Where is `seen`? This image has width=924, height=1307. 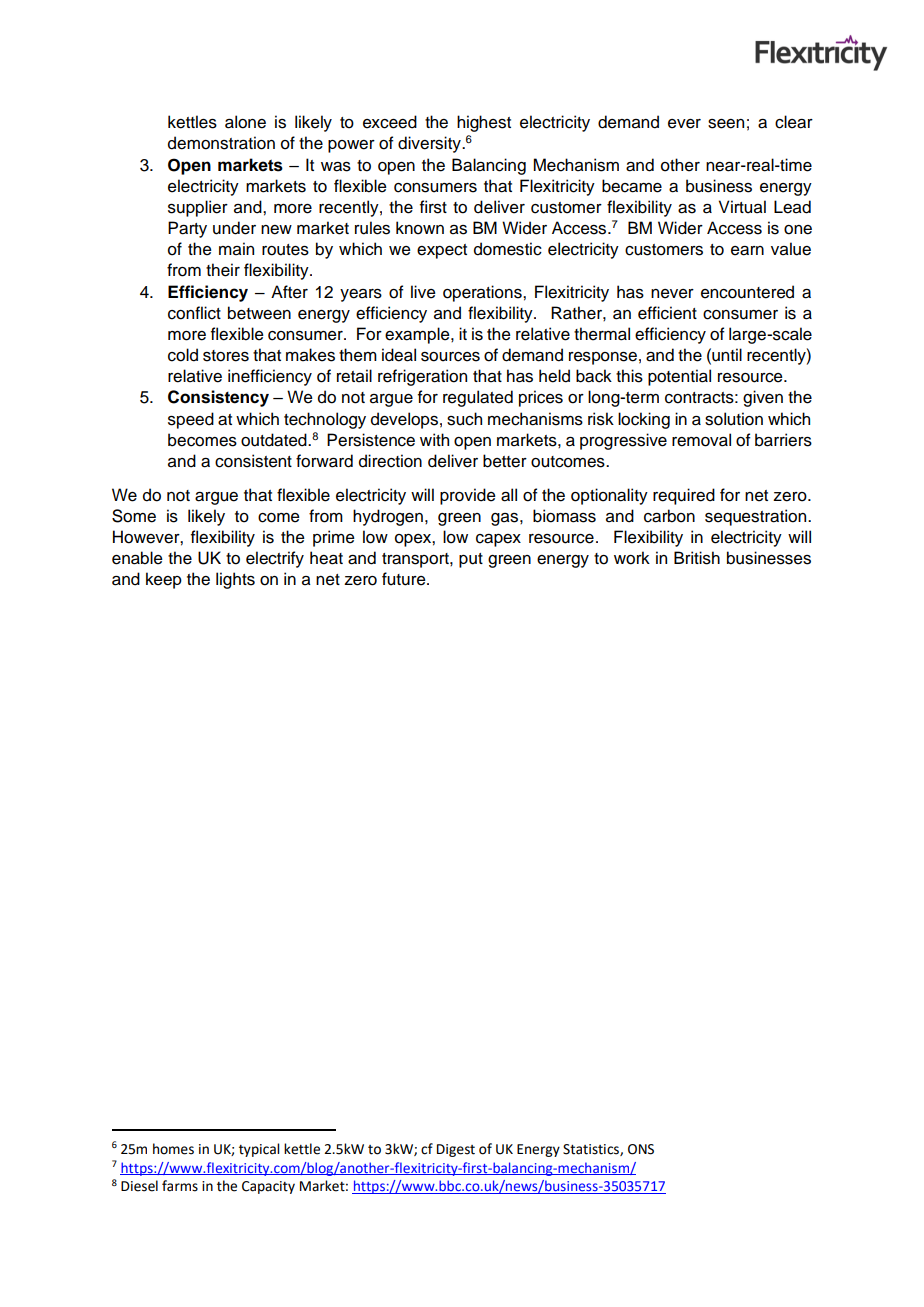
seen is located at coordinates (726, 124).
